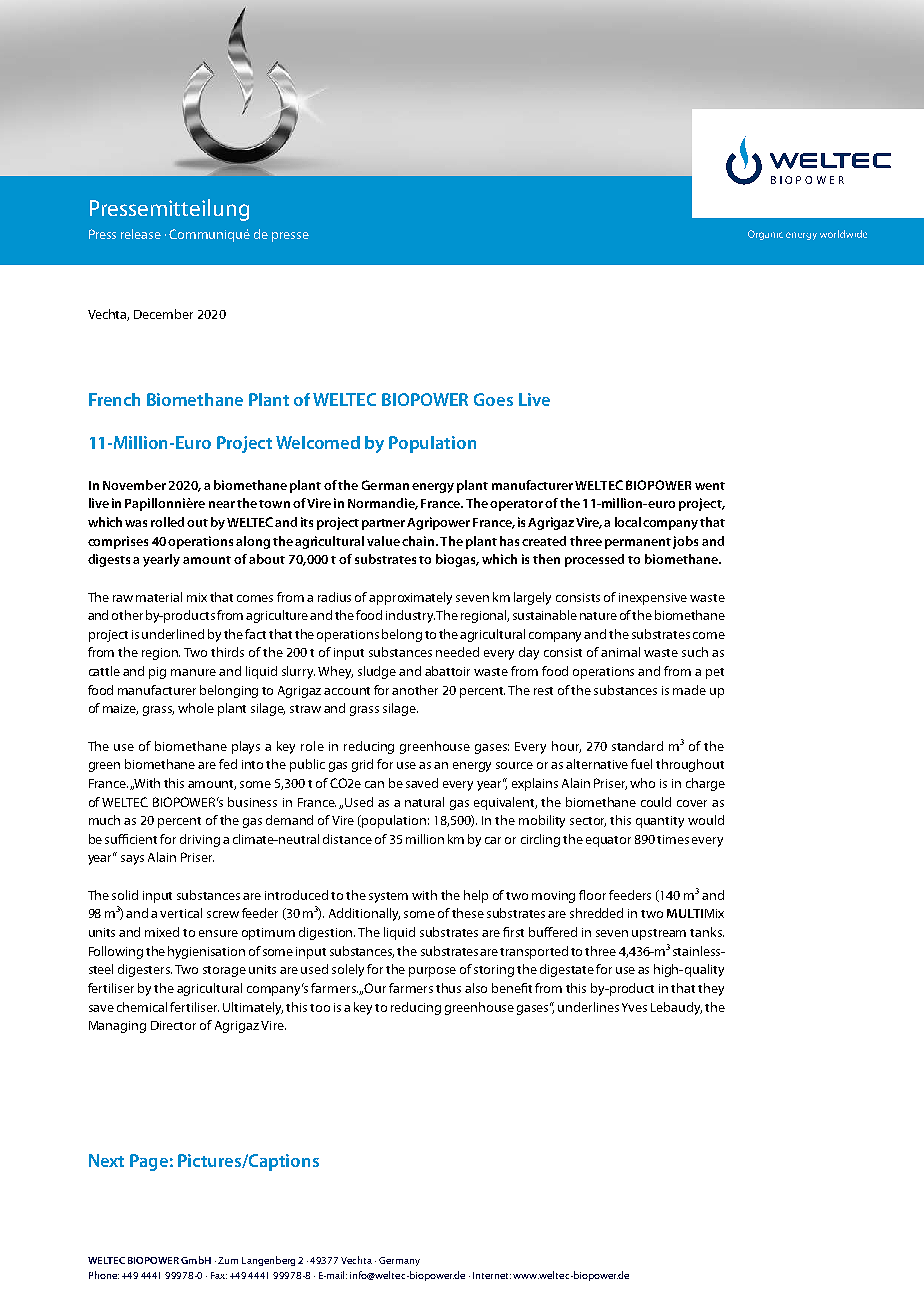 The width and height of the document is (924, 1308). I want to click on went, so click(710, 486).
